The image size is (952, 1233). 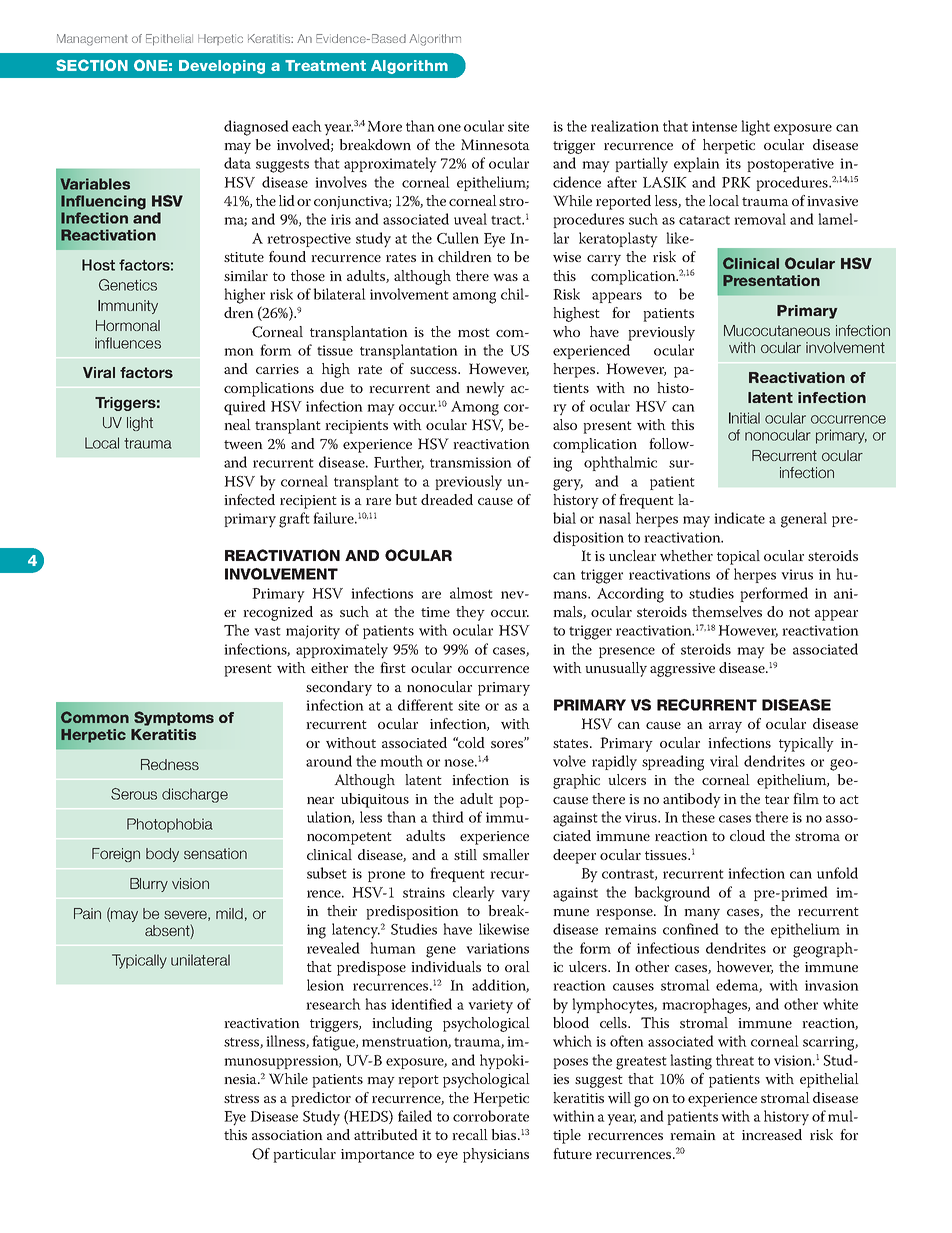 I want to click on Initial, so click(x=744, y=418).
